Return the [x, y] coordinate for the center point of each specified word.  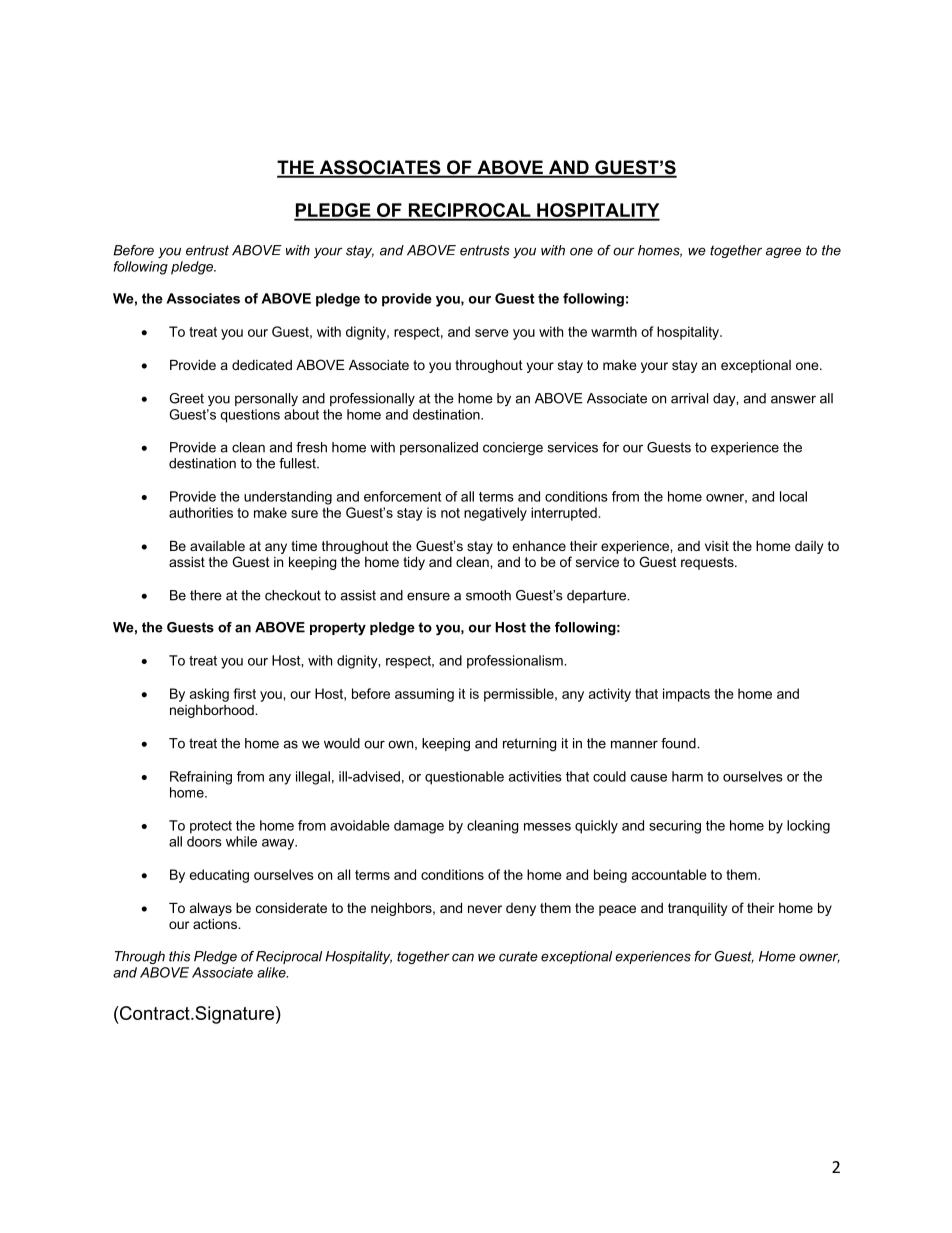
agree [783, 252]
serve [492, 333]
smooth [488, 595]
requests [708, 563]
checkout [293, 595]
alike [272, 972]
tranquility [697, 909]
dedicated [262, 365]
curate [518, 956]
